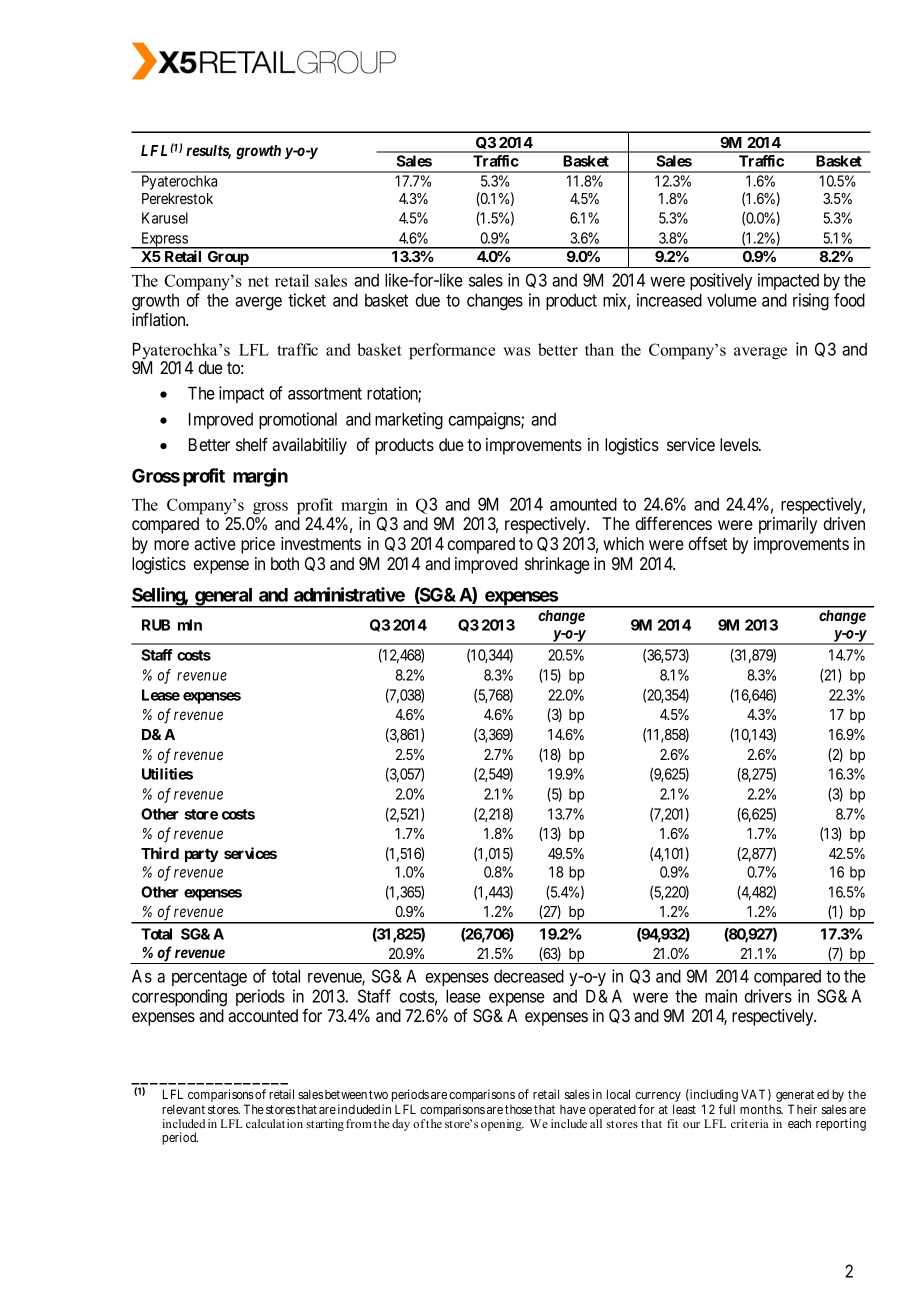 The width and height of the screenshot is (924, 1308). I want to click on positively, so click(721, 281).
